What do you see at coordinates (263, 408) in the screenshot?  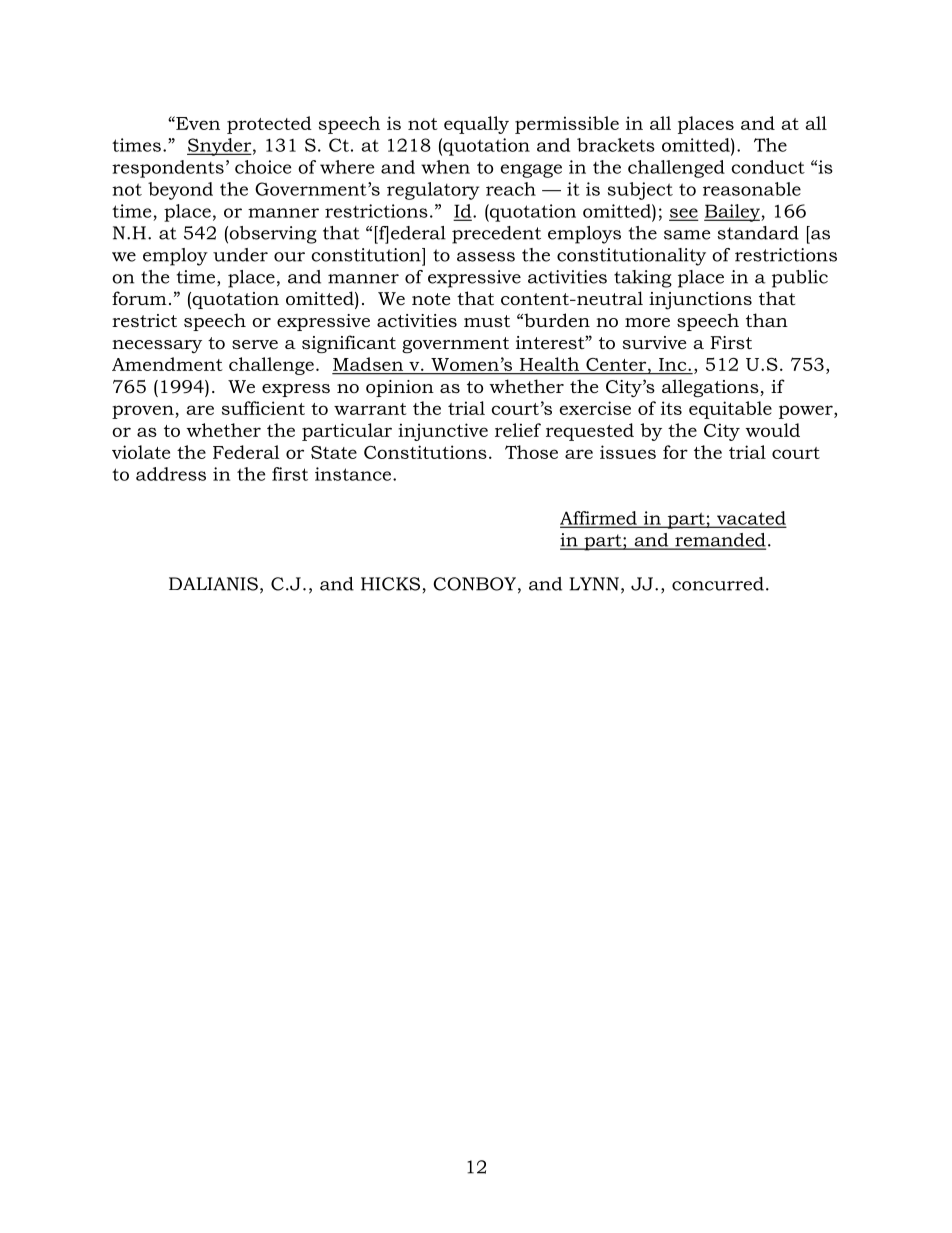 I see `sufficient` at bounding box center [263, 408].
